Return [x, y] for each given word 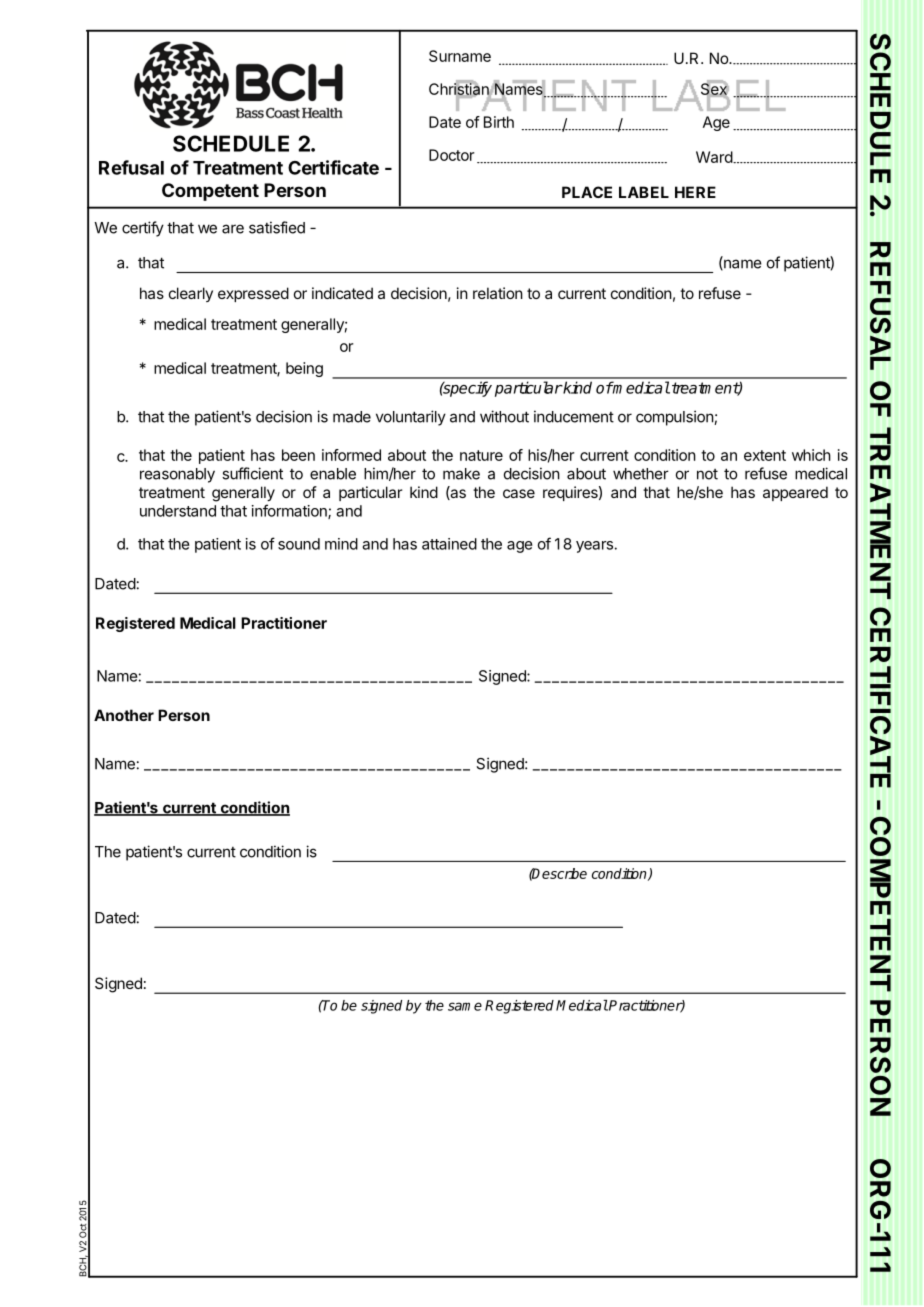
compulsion [675, 418]
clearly [191, 294]
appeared [795, 493]
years [594, 547]
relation [498, 293]
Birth [499, 122]
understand [178, 511]
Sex [714, 89]
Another [124, 715]
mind [341, 544]
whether [641, 474]
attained [449, 544]
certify [143, 229]
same [465, 1006]
